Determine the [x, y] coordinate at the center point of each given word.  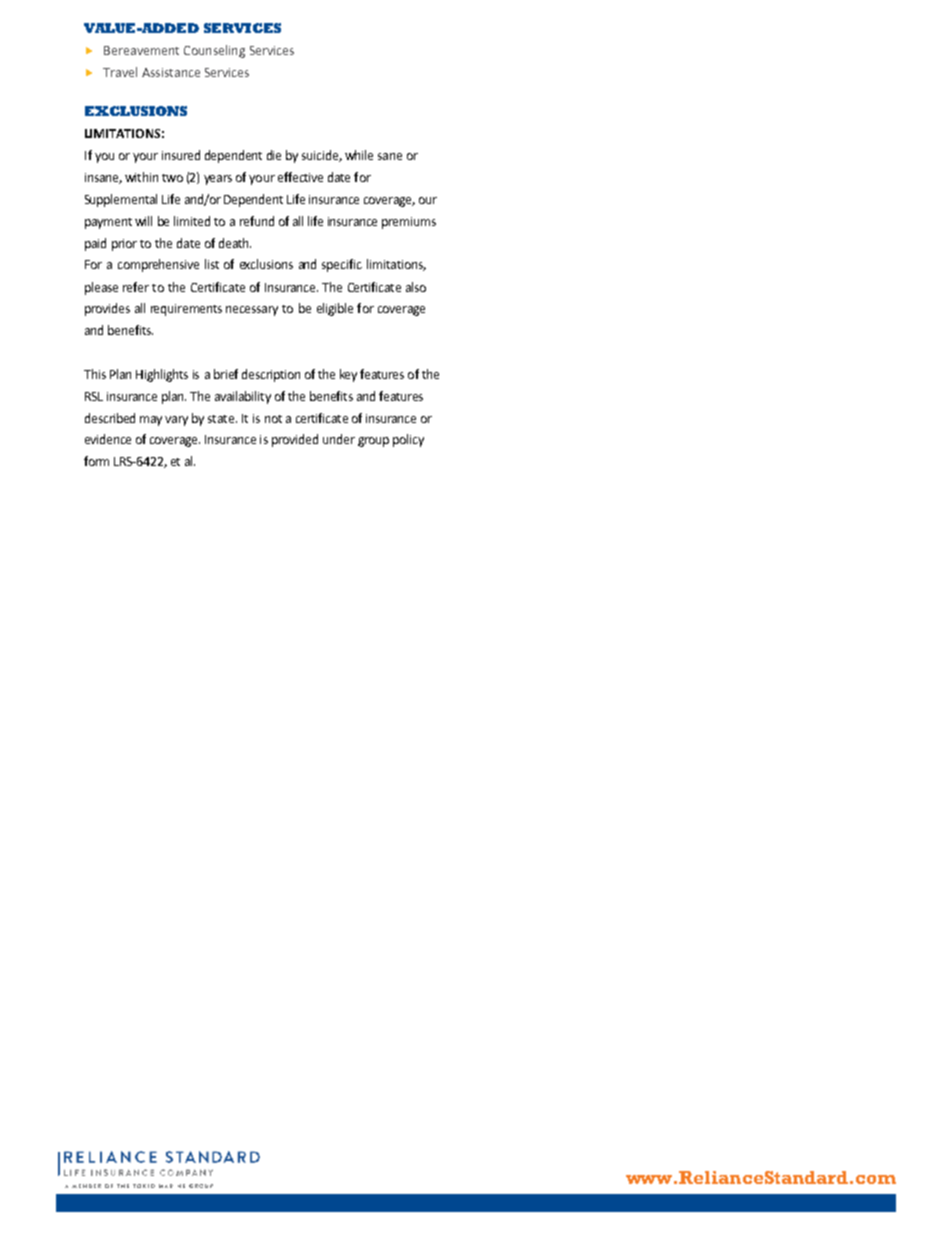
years [218, 180]
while [359, 155]
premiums [409, 223]
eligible [335, 309]
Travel [120, 72]
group [373, 442]
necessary [252, 311]
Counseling [214, 51]
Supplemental [121, 200]
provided [295, 440]
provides [107, 309]
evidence [108, 439]
